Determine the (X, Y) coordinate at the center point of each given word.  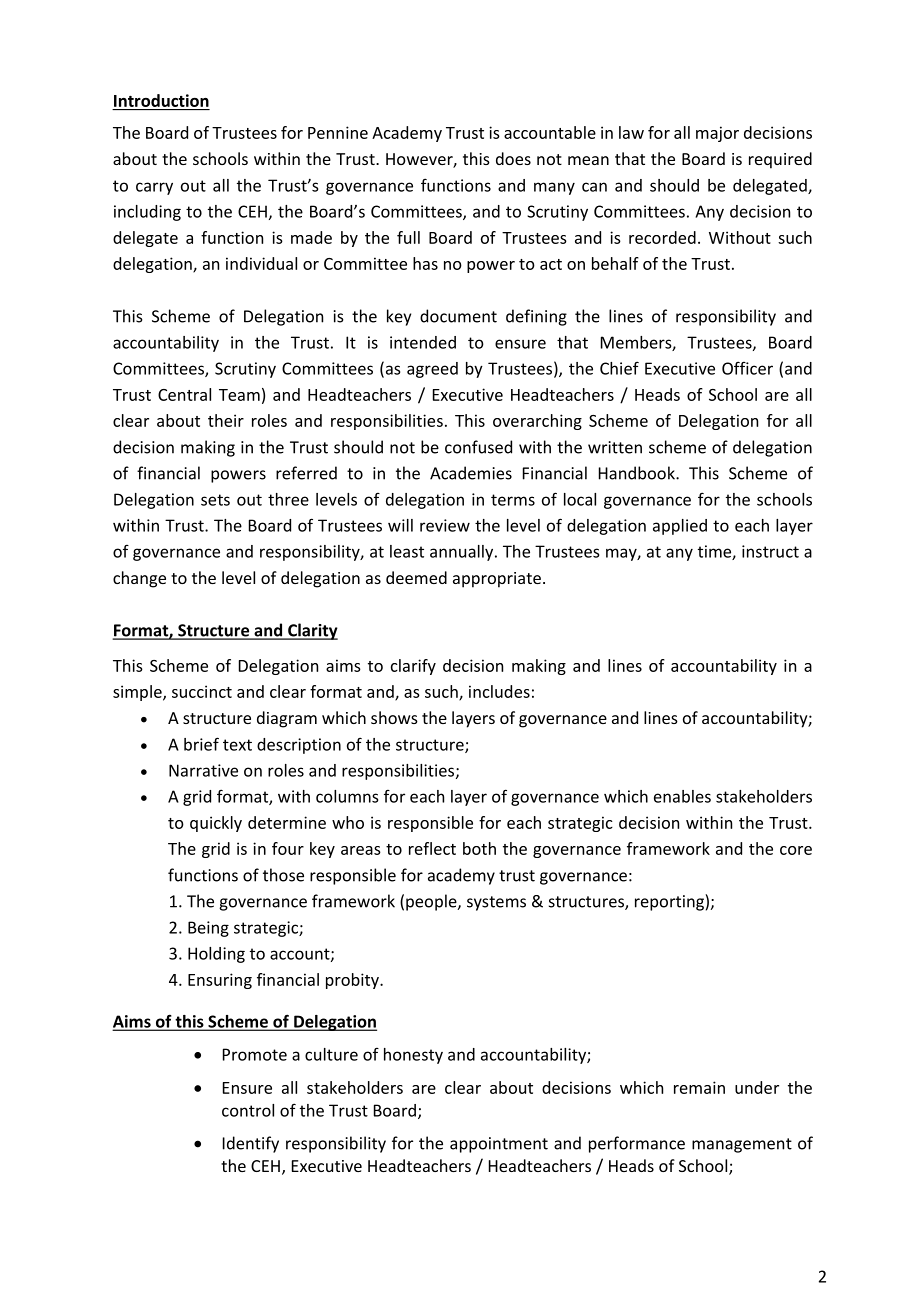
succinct (202, 691)
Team (239, 395)
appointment (499, 1145)
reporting (670, 902)
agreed (432, 370)
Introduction (161, 100)
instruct (770, 551)
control (248, 1110)
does (513, 158)
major (717, 134)
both (479, 848)
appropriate (497, 580)
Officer (747, 368)
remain (699, 1087)
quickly (216, 824)
